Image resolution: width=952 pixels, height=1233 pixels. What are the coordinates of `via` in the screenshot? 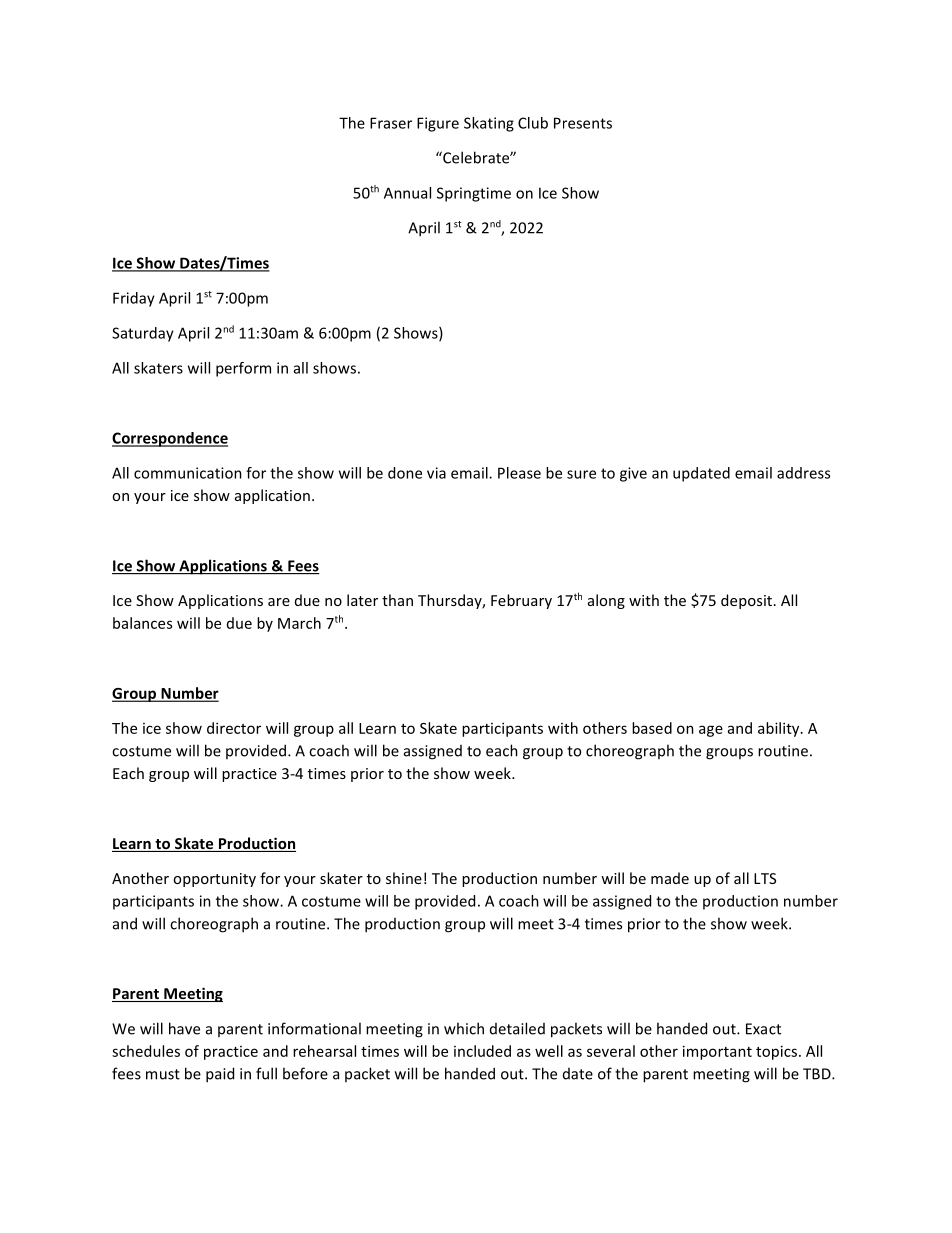 It's located at (436, 473).
